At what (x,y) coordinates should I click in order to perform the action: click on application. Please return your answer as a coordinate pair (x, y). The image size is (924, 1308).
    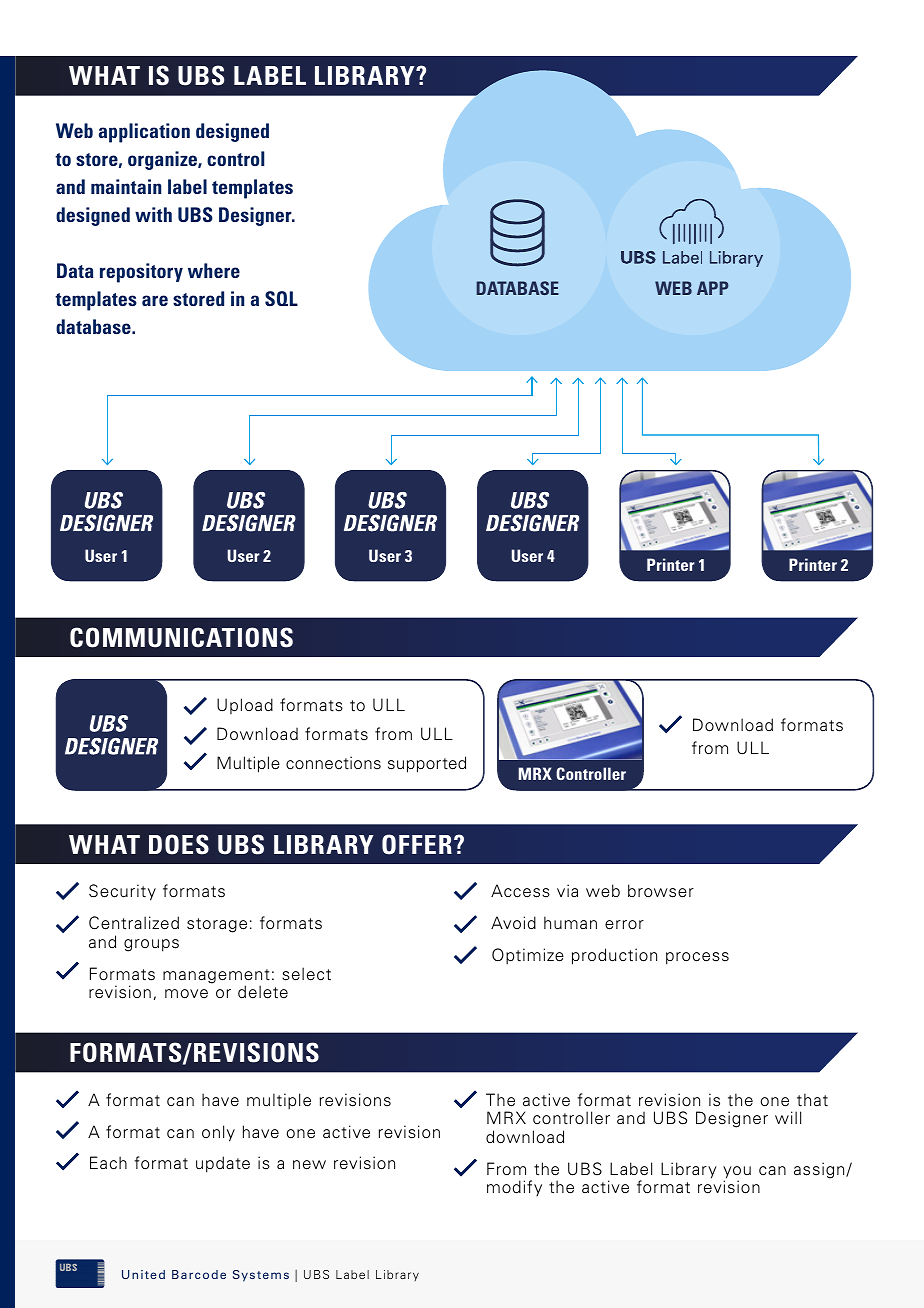
    Looking at the image, I should click on (144, 133).
